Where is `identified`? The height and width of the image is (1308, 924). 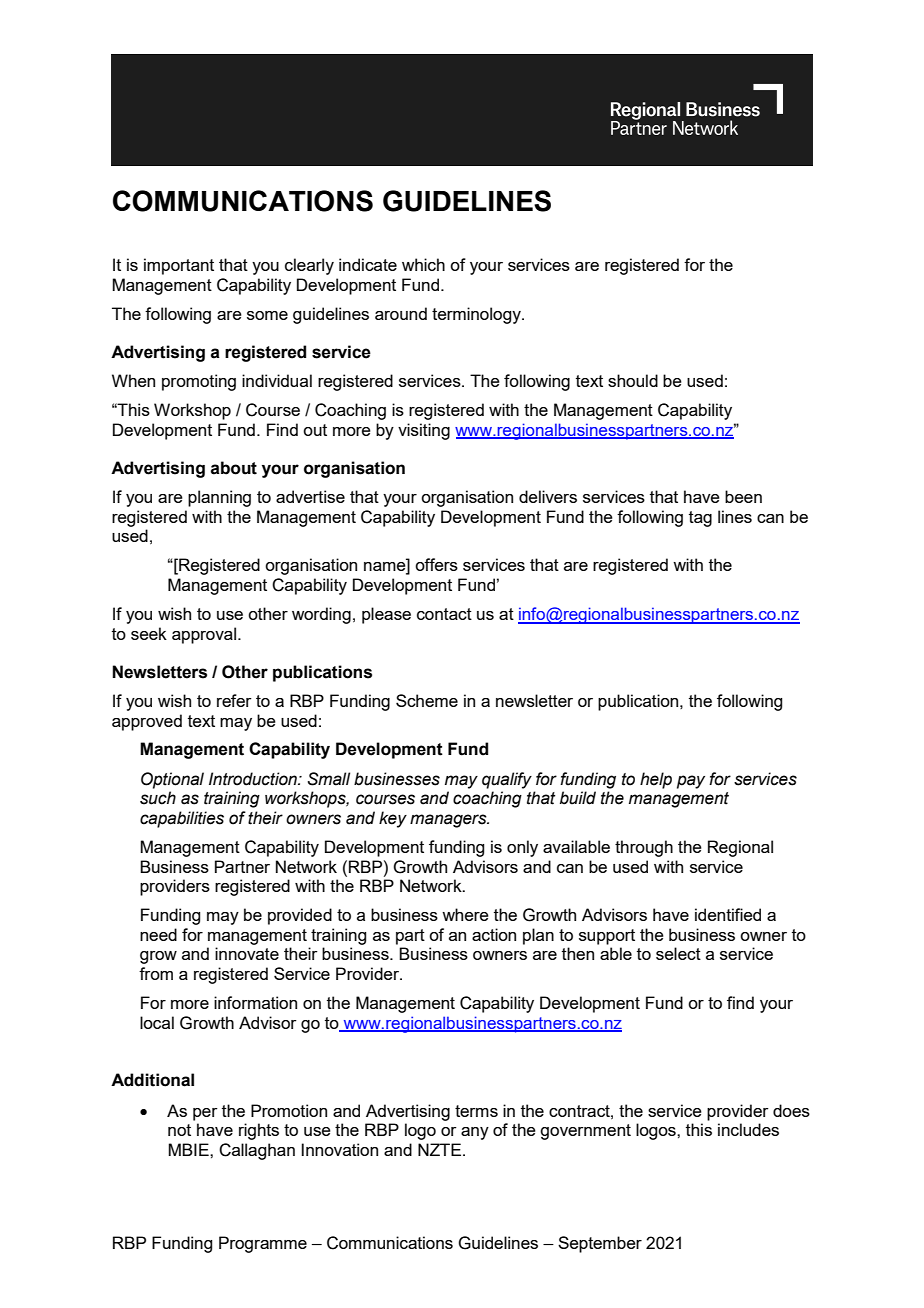 identified is located at coordinates (728, 914).
